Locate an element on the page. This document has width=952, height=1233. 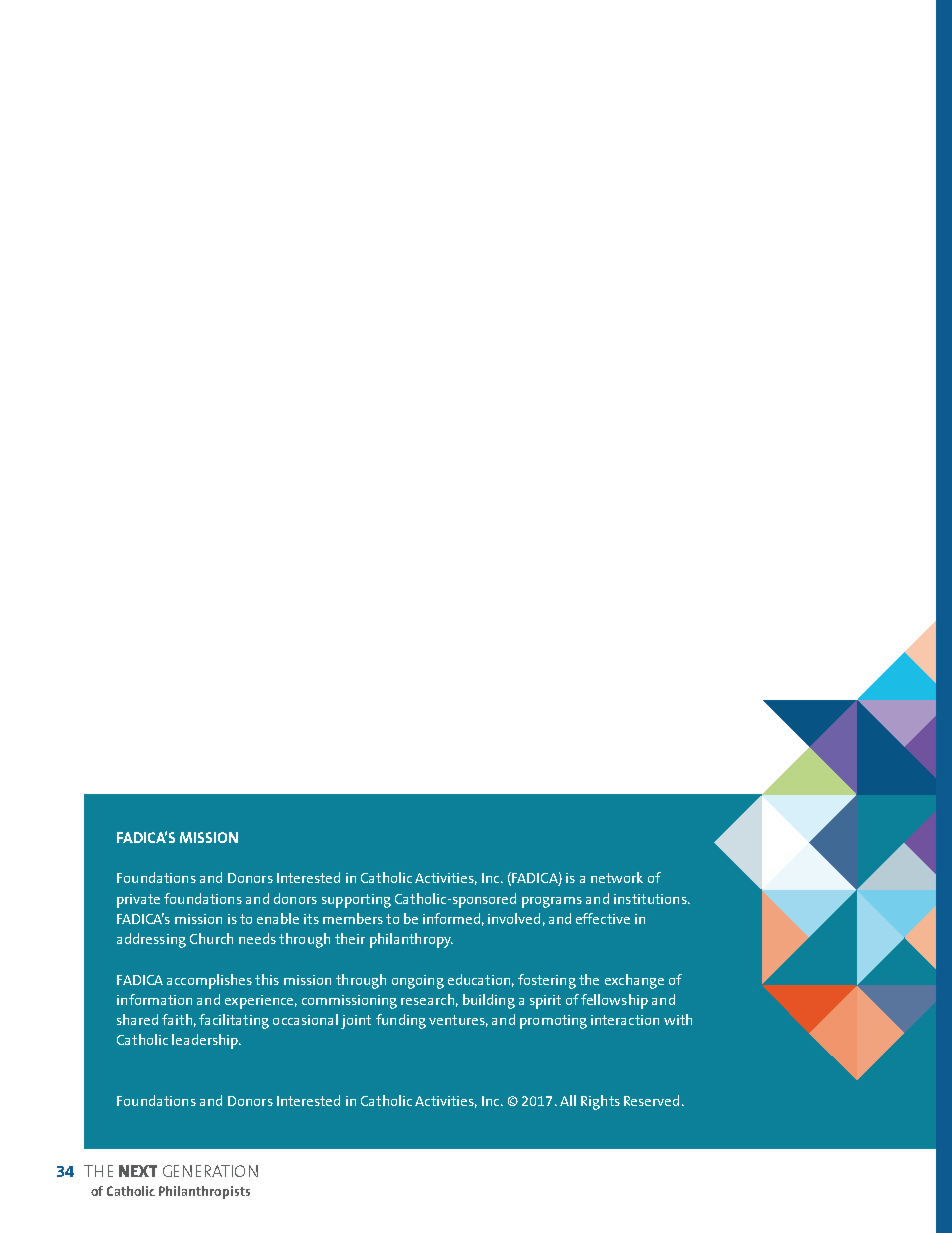
GENERATION is located at coordinates (210, 1171).
